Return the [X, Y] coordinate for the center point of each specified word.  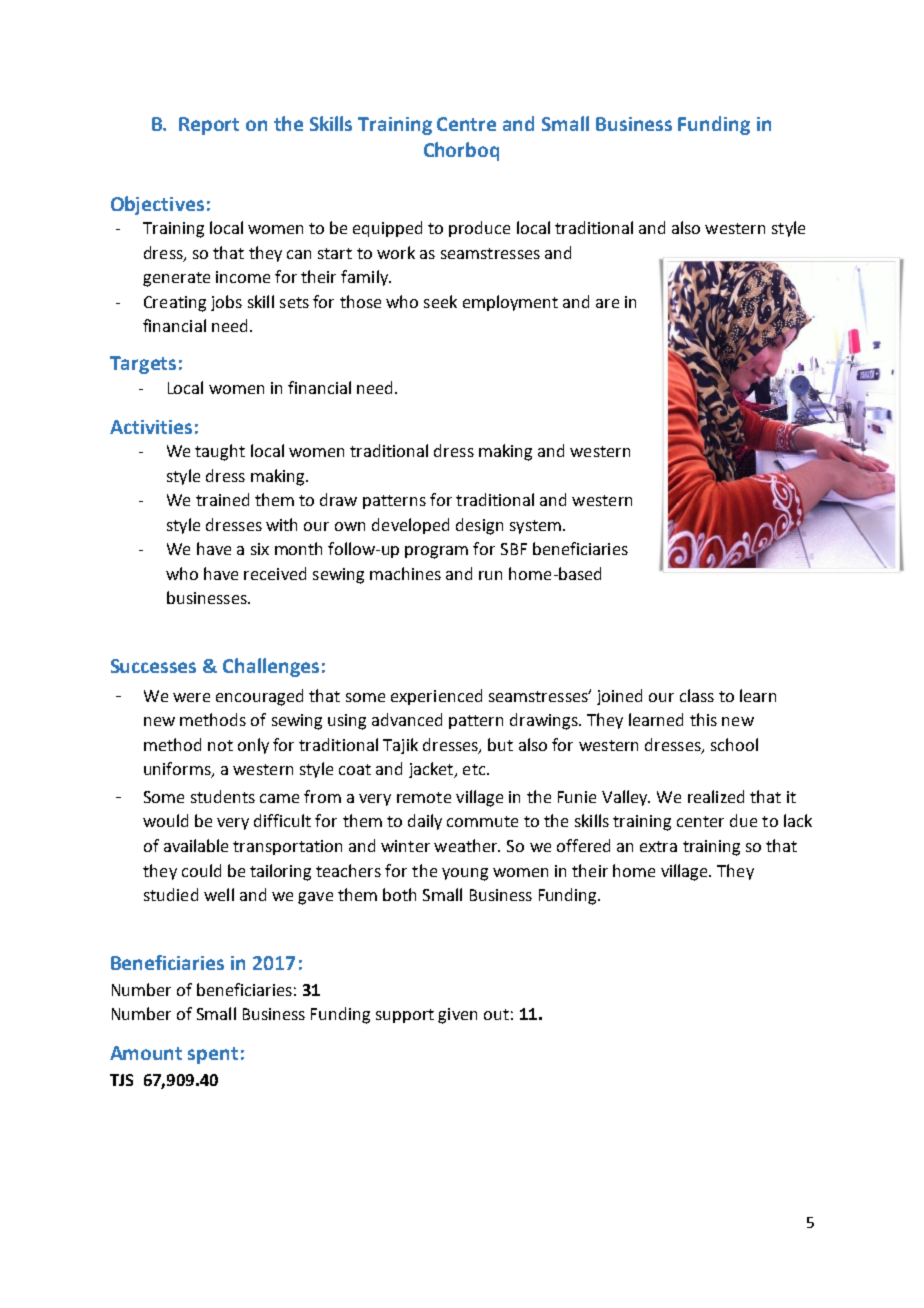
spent [213, 1055]
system [535, 527]
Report [209, 126]
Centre [466, 124]
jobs [226, 303]
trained [222, 499]
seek [440, 301]
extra [658, 846]
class [697, 695]
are [607, 303]
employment [510, 303]
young [465, 874]
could [201, 870]
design [479, 526]
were [191, 697]
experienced [436, 697]
